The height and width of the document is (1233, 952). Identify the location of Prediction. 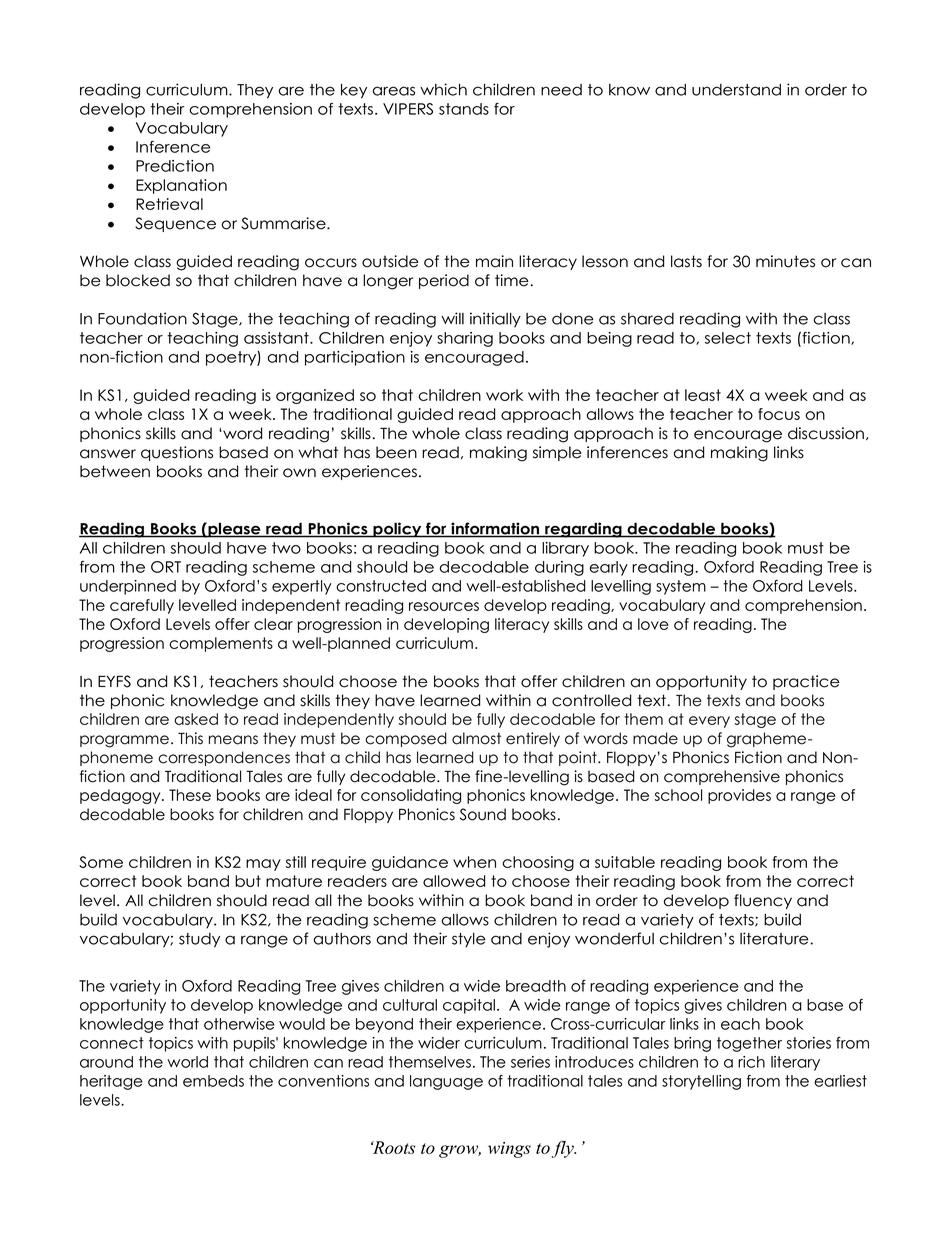
(175, 166).
